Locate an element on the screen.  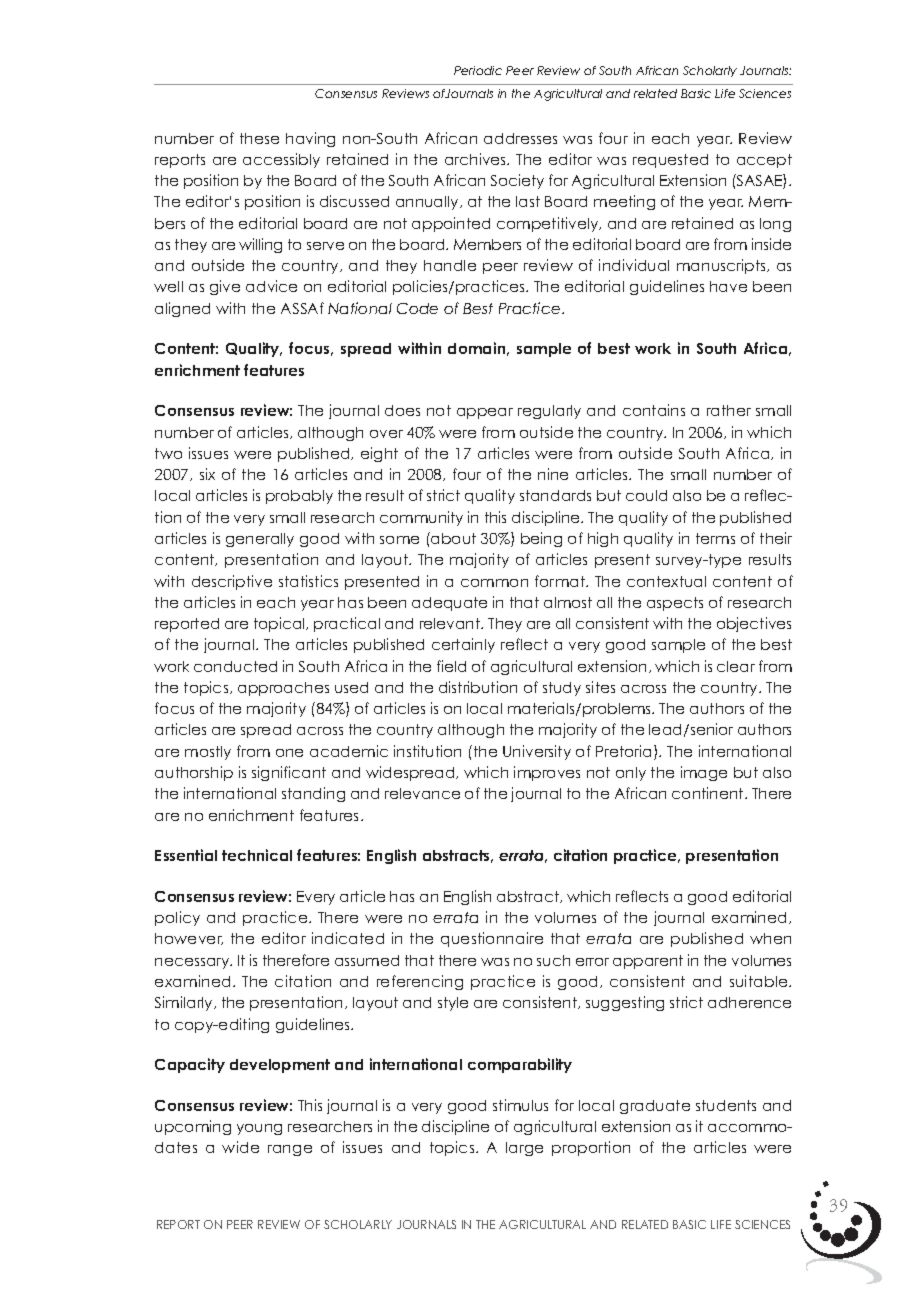
Periodic is located at coordinates (478, 70).
